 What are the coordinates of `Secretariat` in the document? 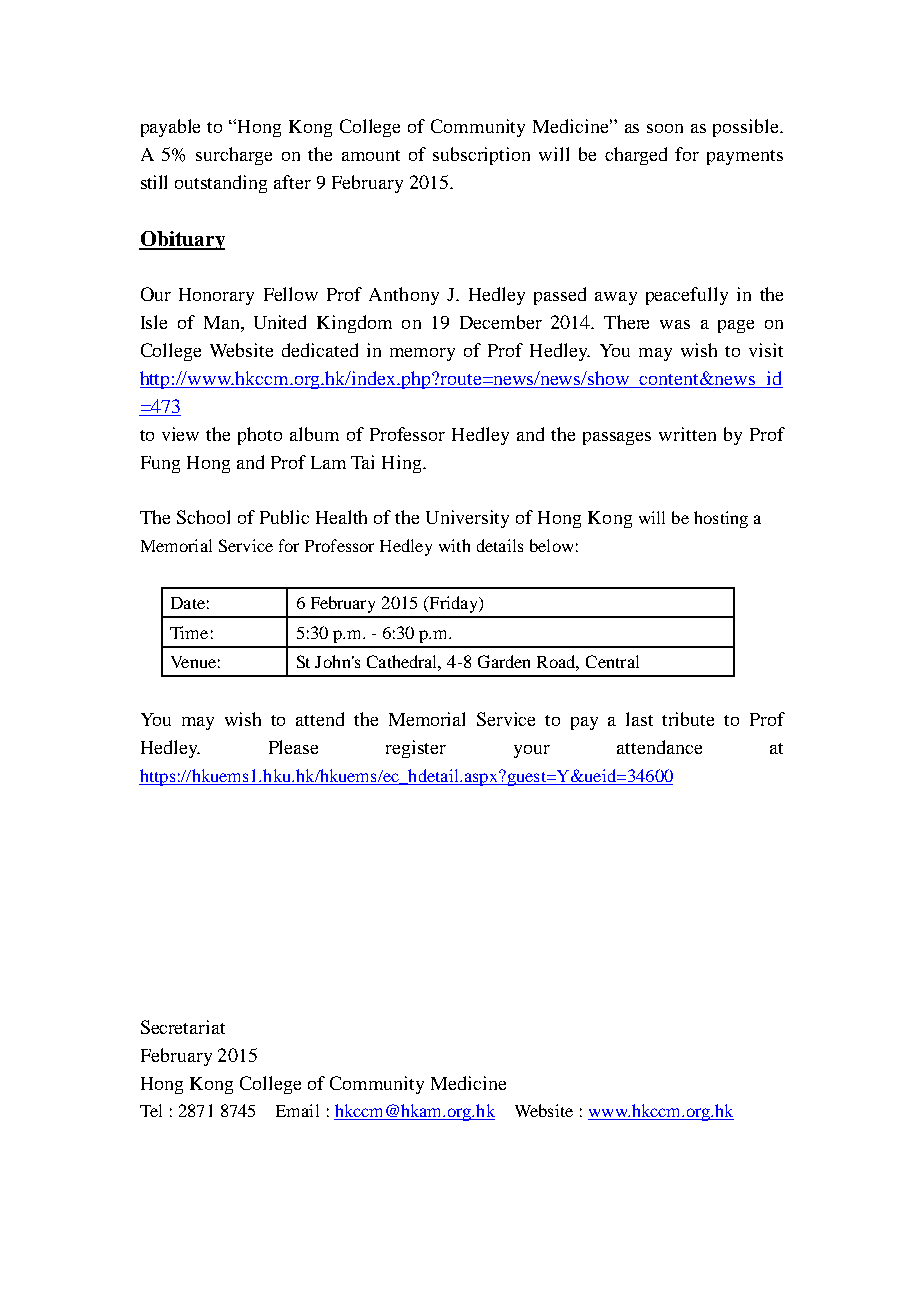 It's located at (183, 1027).
